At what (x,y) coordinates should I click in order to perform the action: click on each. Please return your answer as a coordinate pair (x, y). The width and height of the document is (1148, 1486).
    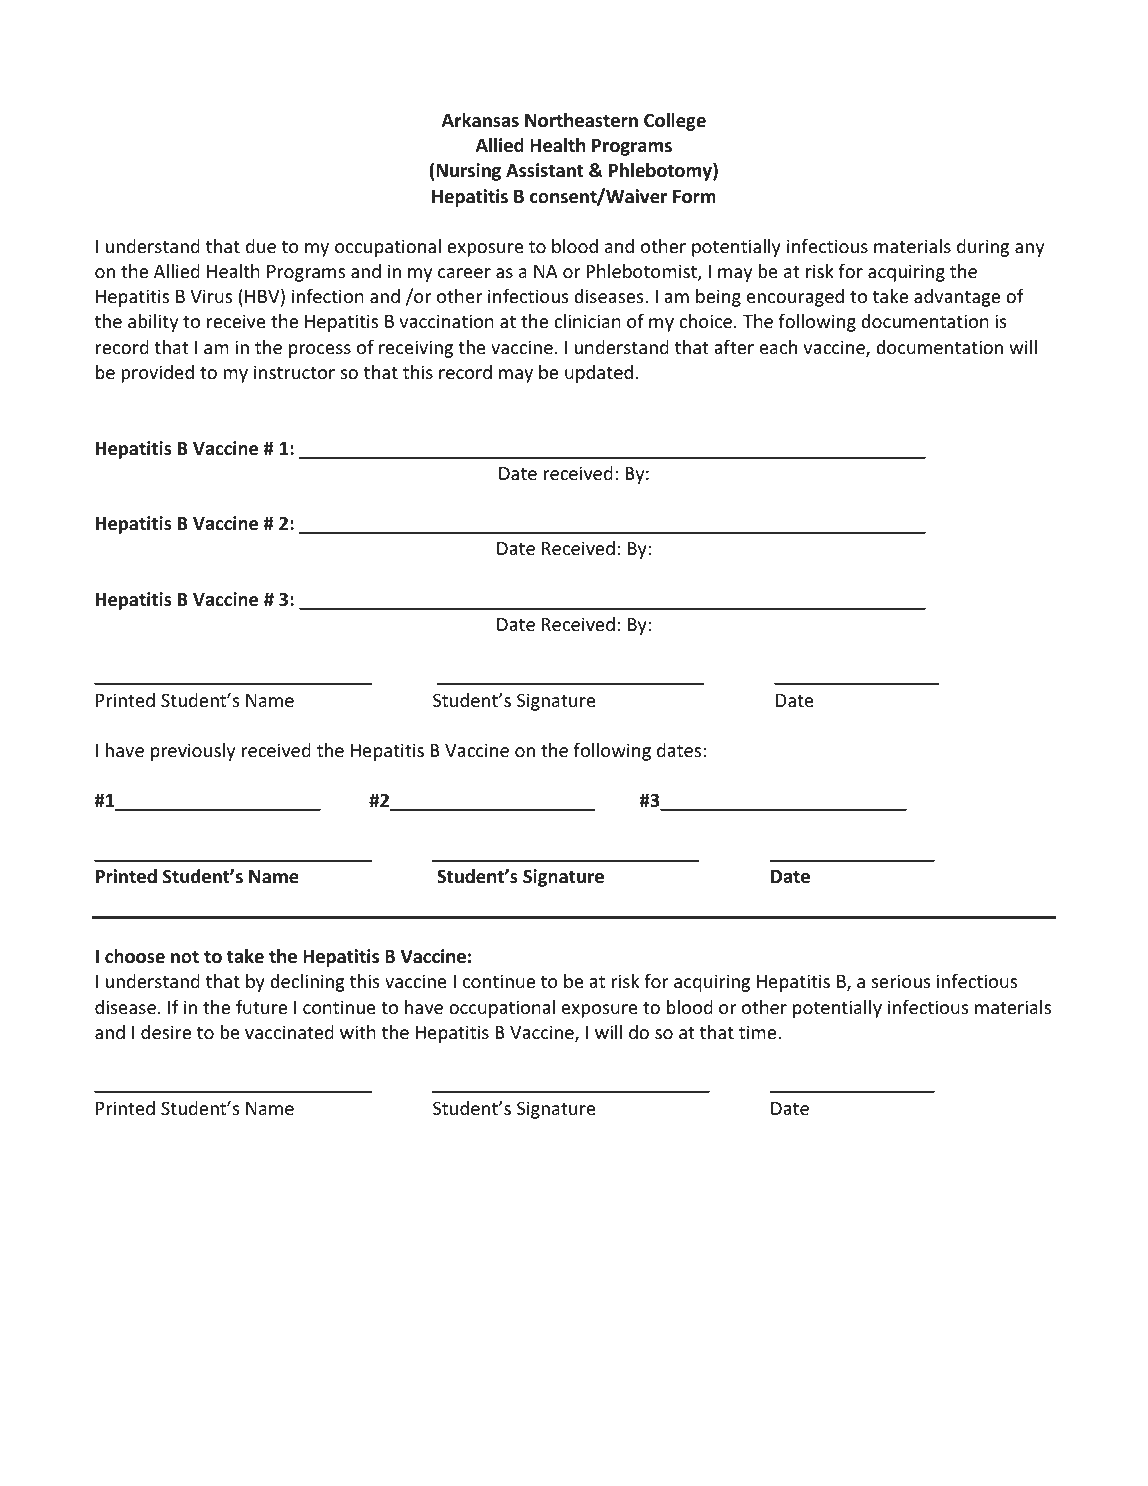
    Looking at the image, I should click on (778, 347).
